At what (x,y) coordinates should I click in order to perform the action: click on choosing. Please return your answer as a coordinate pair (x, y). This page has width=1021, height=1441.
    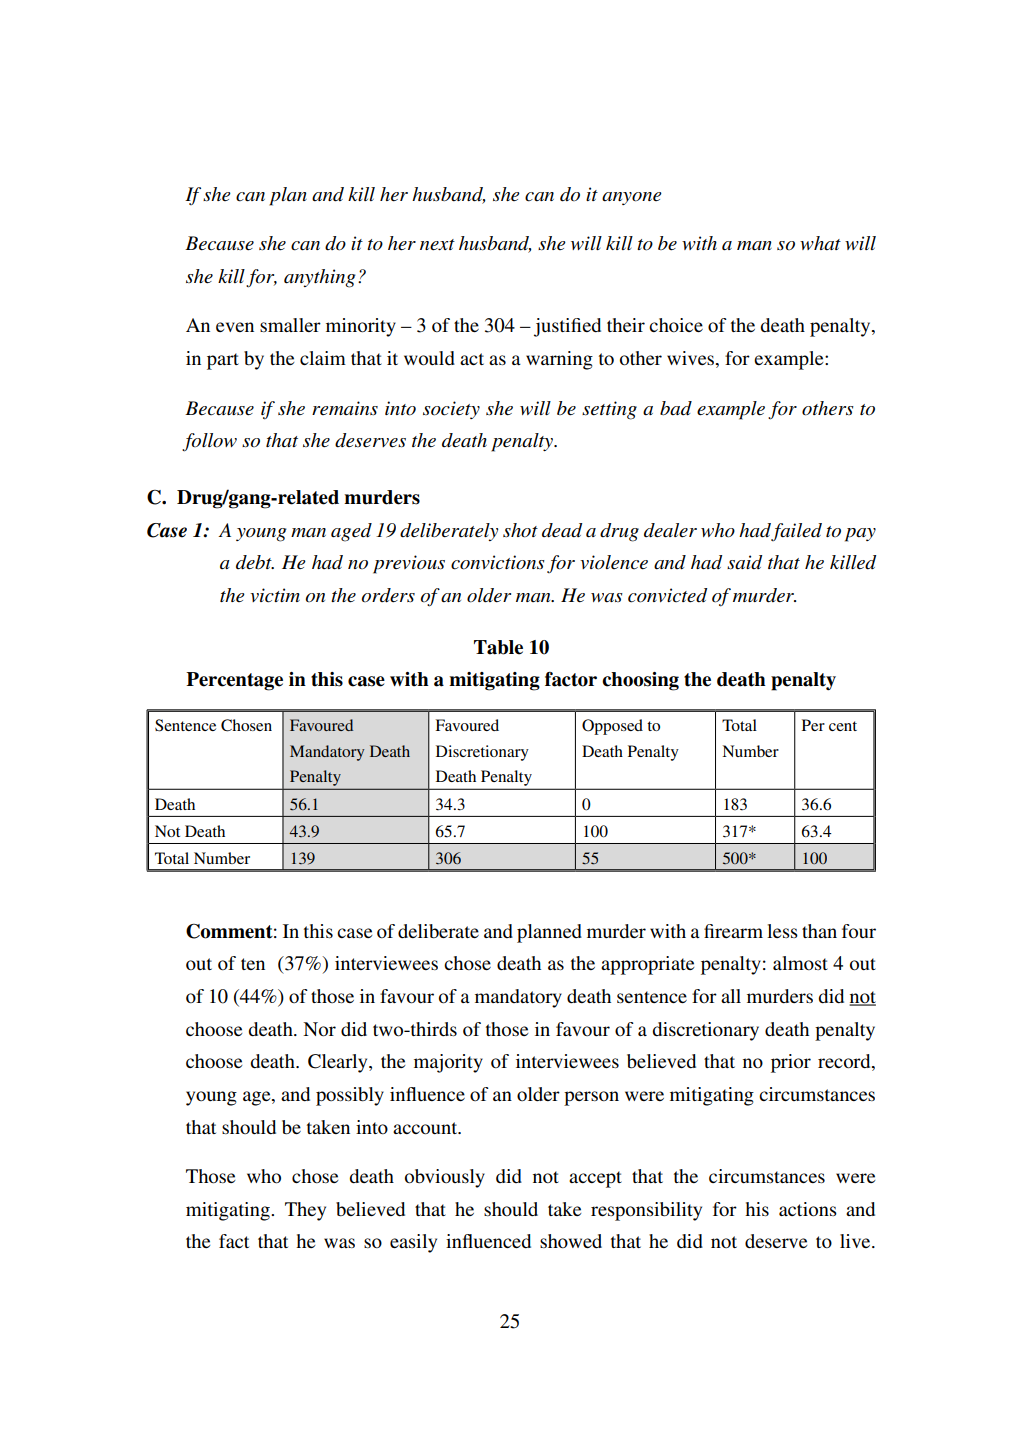
    Looking at the image, I should click on (640, 681).
